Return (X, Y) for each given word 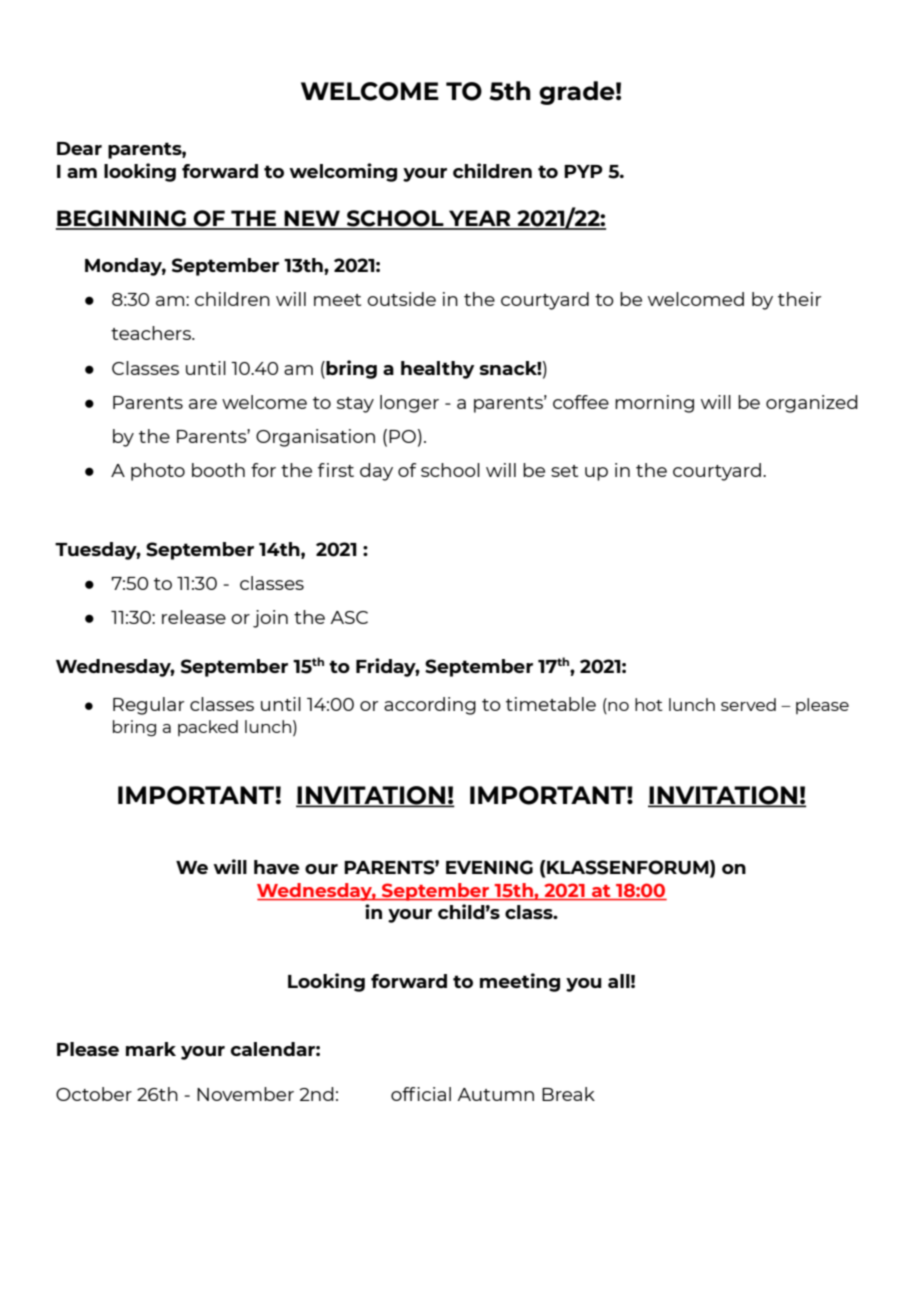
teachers (152, 333)
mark (151, 1049)
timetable (551, 704)
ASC (349, 617)
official (421, 1094)
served (748, 704)
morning (654, 404)
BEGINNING (122, 219)
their (799, 299)
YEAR (480, 219)
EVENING (489, 867)
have (277, 867)
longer (409, 404)
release (194, 617)
